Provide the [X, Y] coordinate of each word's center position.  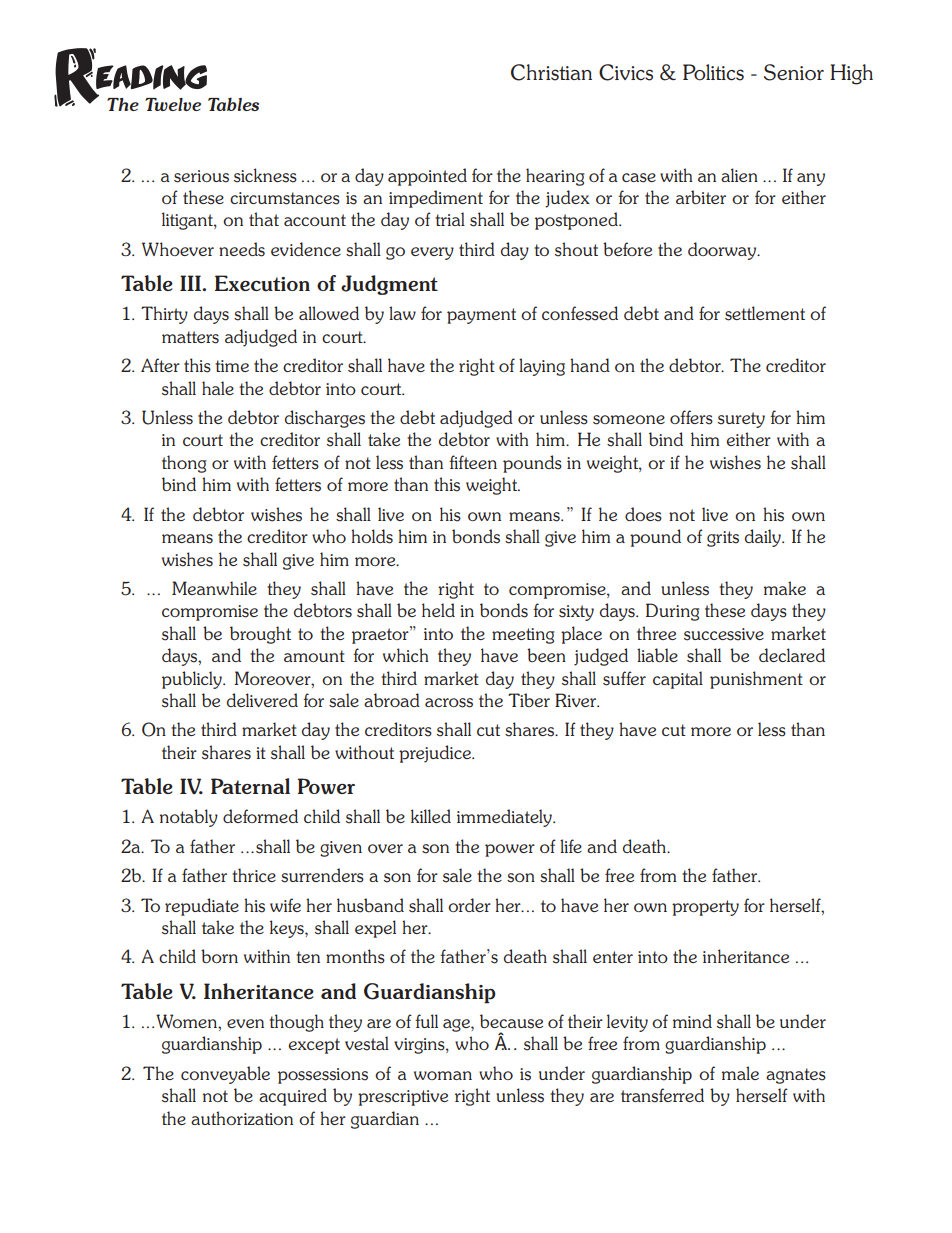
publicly [193, 680]
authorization [242, 1118]
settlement [765, 313]
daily [764, 538]
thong [184, 464]
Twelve [173, 104]
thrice [254, 875]
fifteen [473, 462]
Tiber [529, 700]
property [705, 908]
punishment [756, 680]
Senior [794, 72]
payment [481, 316]
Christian [551, 72]
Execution [262, 283]
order [469, 905]
